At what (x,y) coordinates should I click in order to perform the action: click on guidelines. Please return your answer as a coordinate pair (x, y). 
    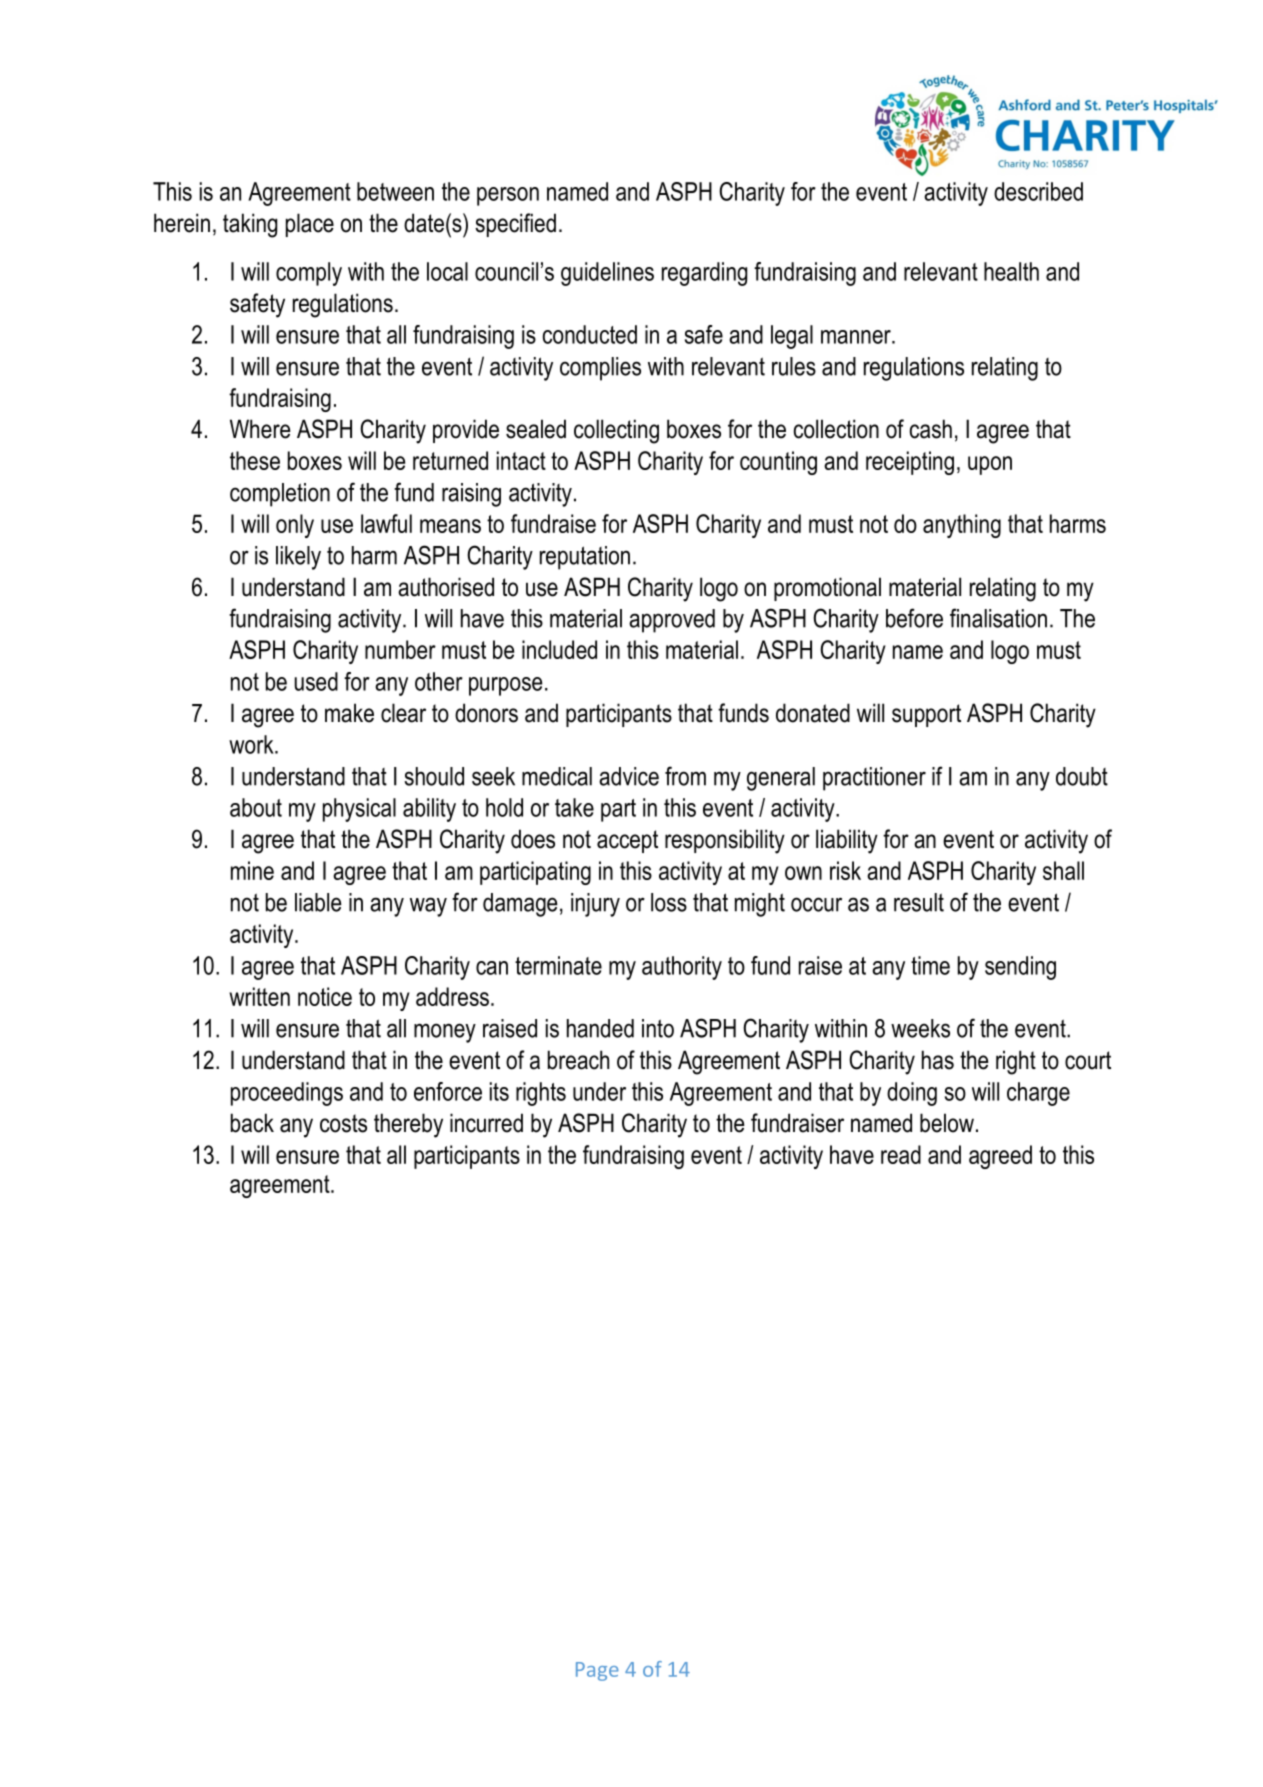
    Looking at the image, I should click on (607, 274).
